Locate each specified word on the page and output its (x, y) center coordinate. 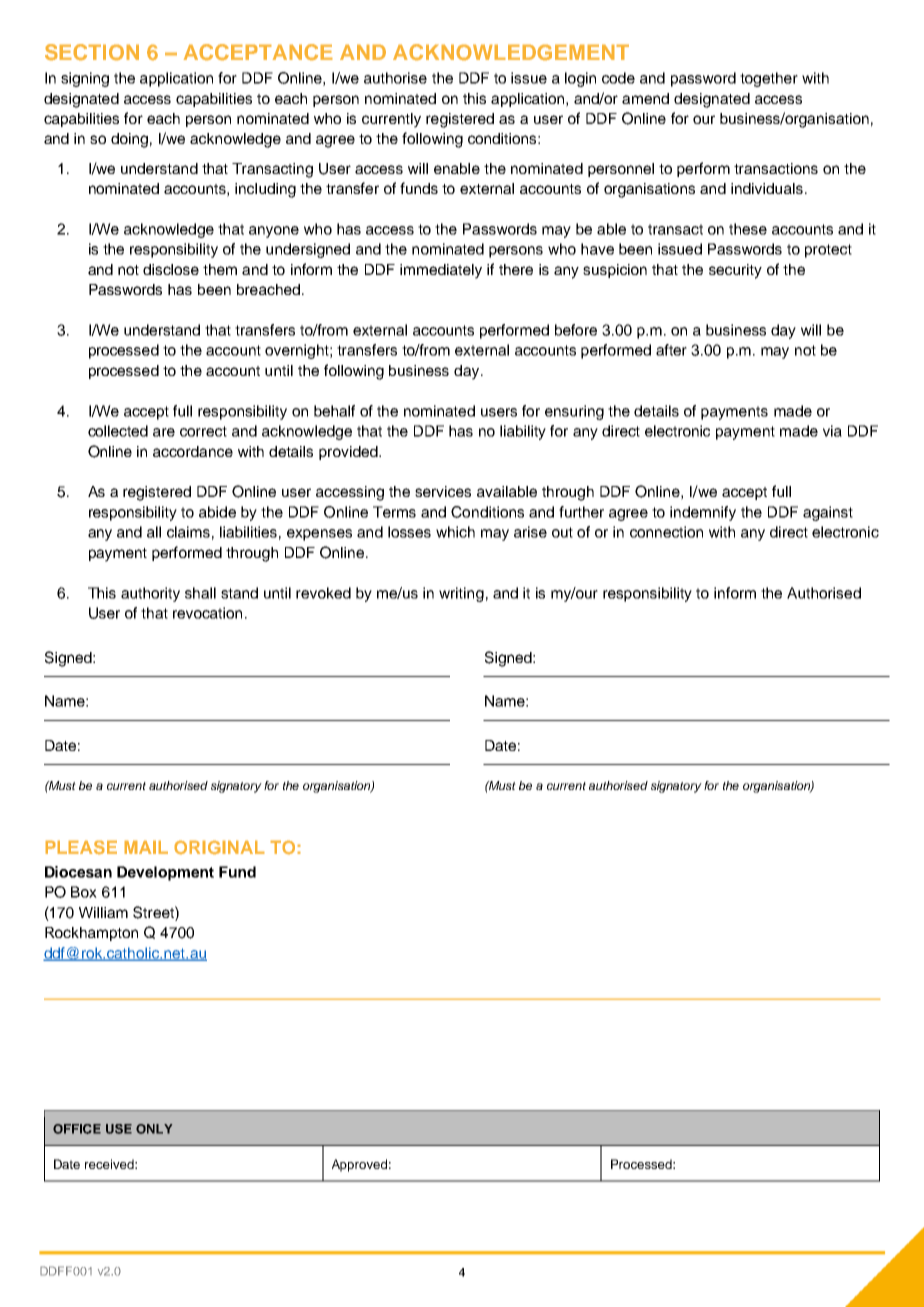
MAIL (146, 847)
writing (461, 594)
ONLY (154, 1129)
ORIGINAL (219, 847)
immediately (441, 271)
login (580, 79)
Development (165, 873)
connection (666, 532)
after (671, 350)
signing (85, 79)
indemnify (703, 513)
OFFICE (77, 1129)
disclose (171, 269)
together (769, 79)
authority (150, 594)
